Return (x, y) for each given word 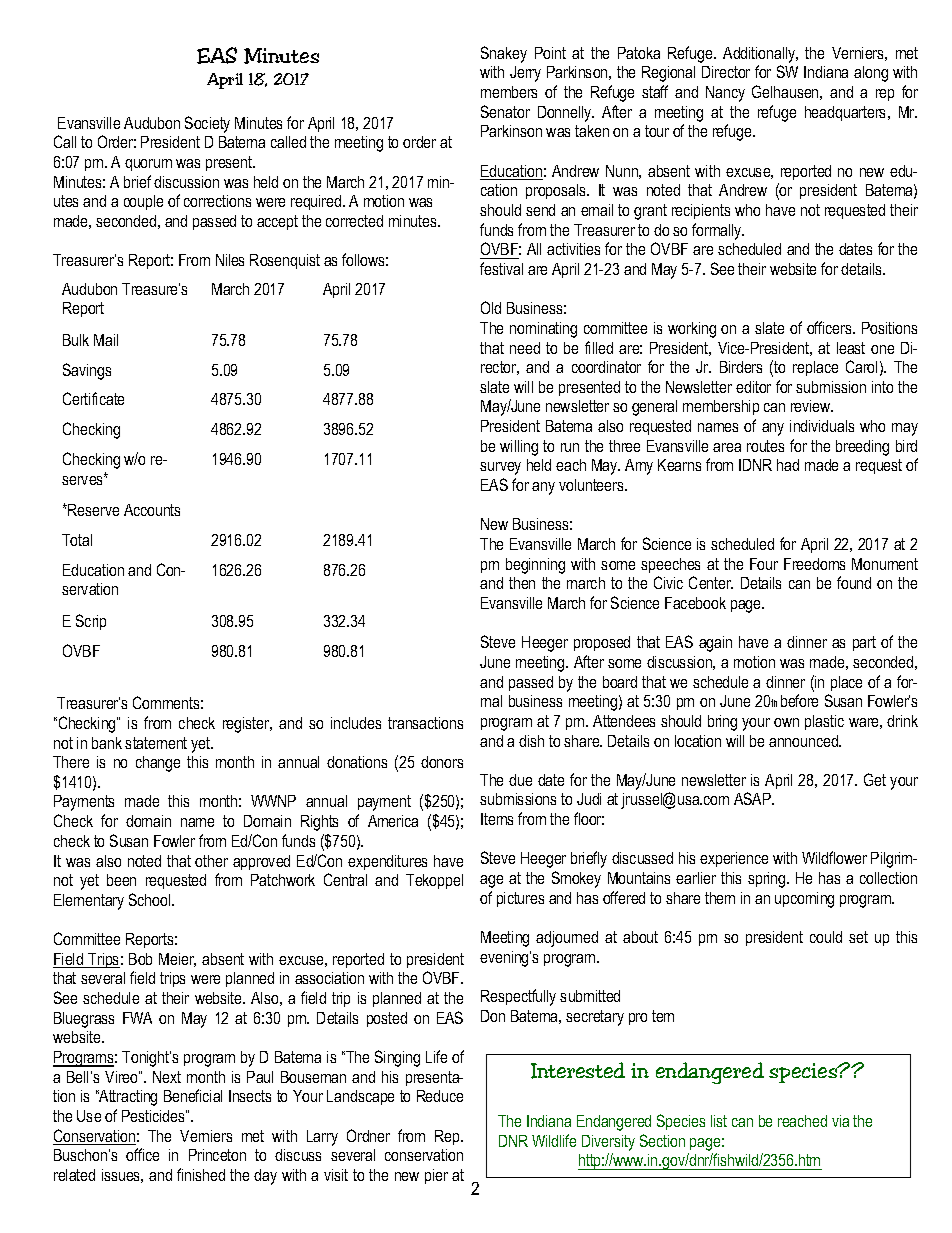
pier (436, 1176)
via (840, 1121)
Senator (505, 111)
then (522, 583)
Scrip (91, 622)
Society (207, 124)
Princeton (217, 1155)
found (854, 582)
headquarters (847, 113)
